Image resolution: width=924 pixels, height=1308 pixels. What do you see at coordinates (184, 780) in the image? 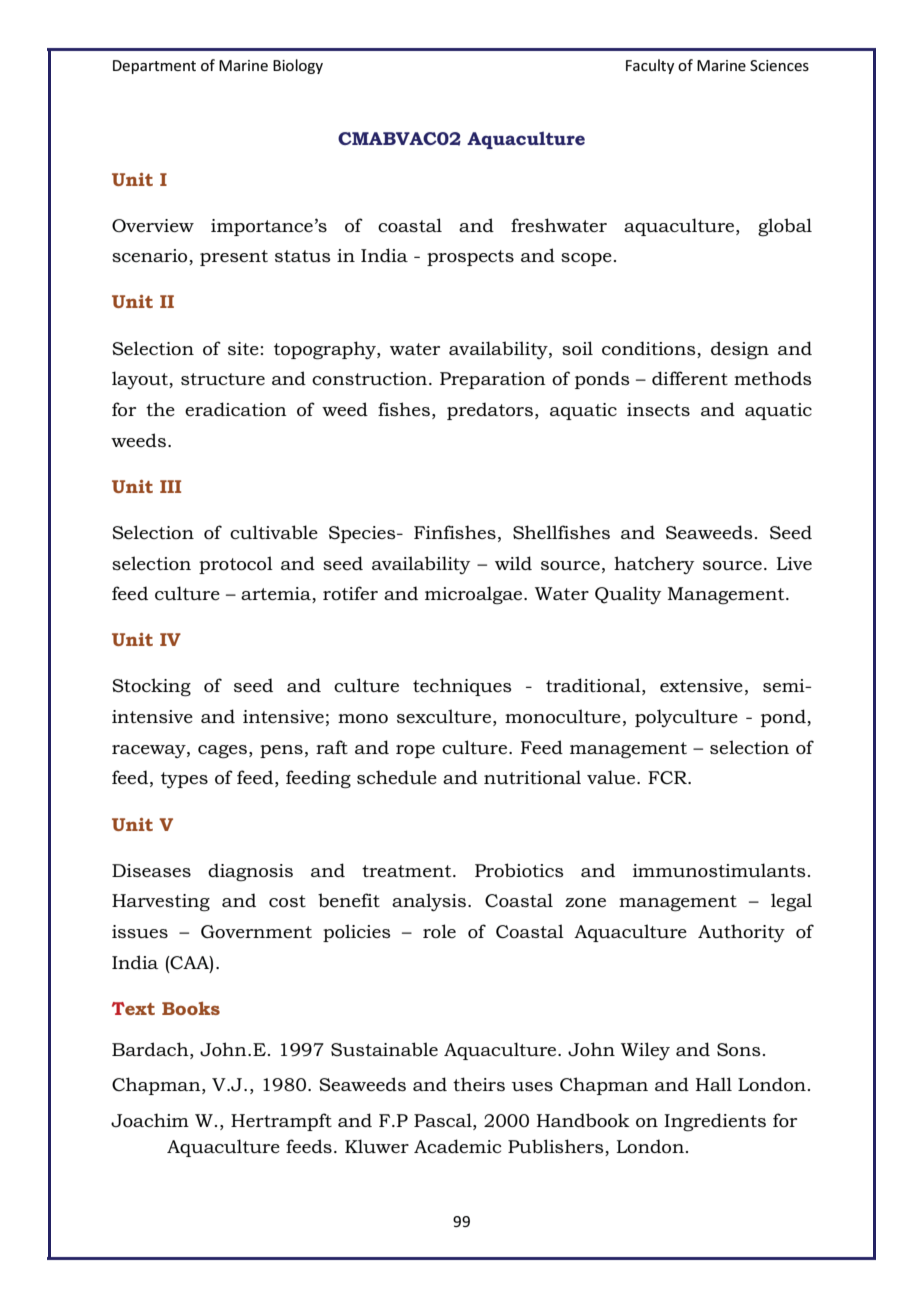
I see `types` at bounding box center [184, 780].
